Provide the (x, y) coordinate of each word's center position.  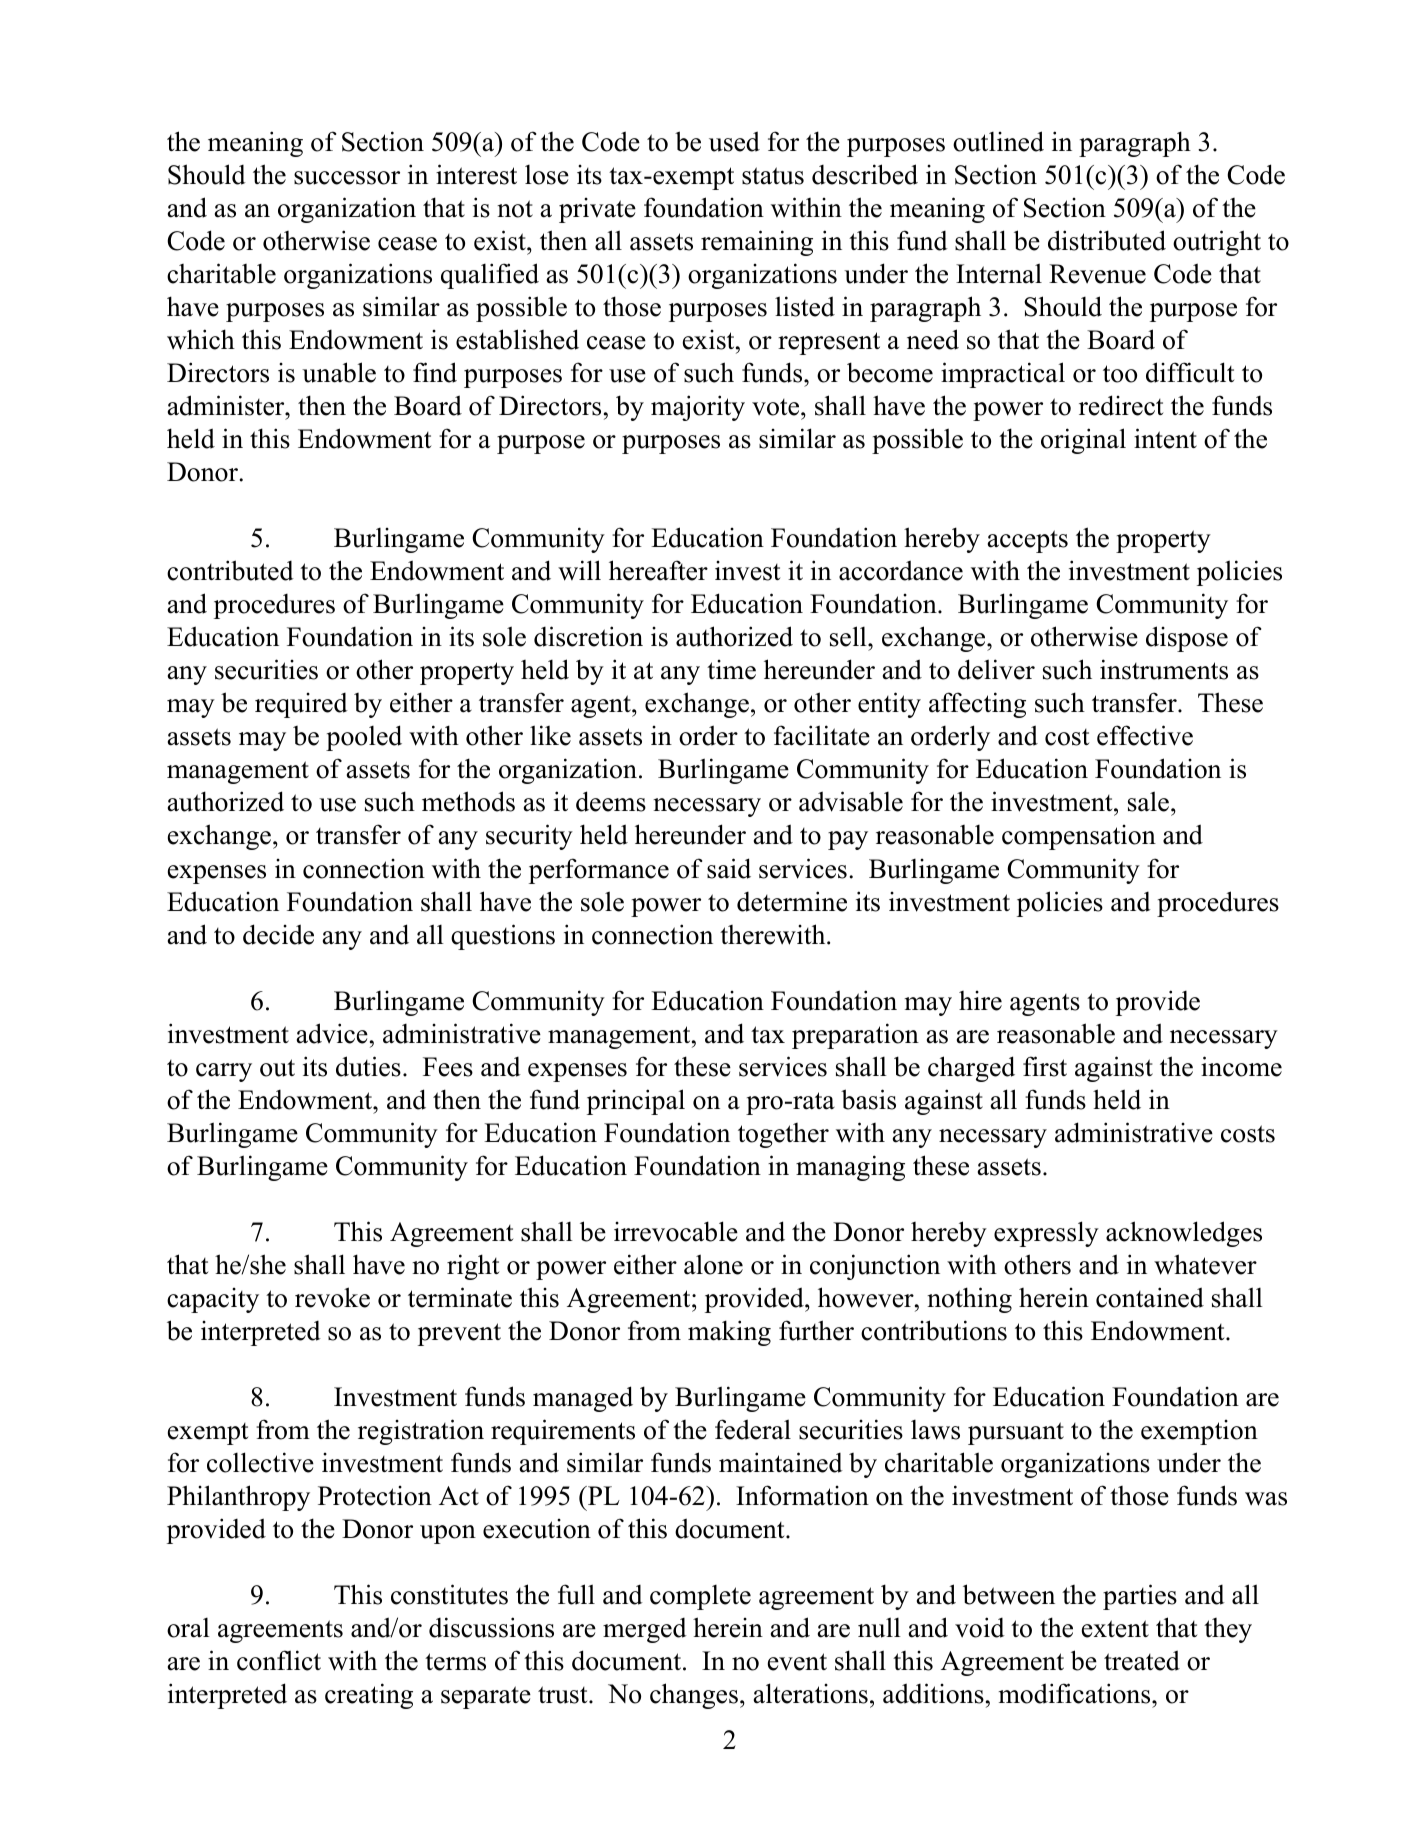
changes (694, 1696)
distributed (1107, 240)
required (301, 705)
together (783, 1135)
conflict (279, 1660)
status (773, 176)
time (731, 670)
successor (347, 178)
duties (368, 1066)
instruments (1164, 669)
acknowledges (1184, 1234)
